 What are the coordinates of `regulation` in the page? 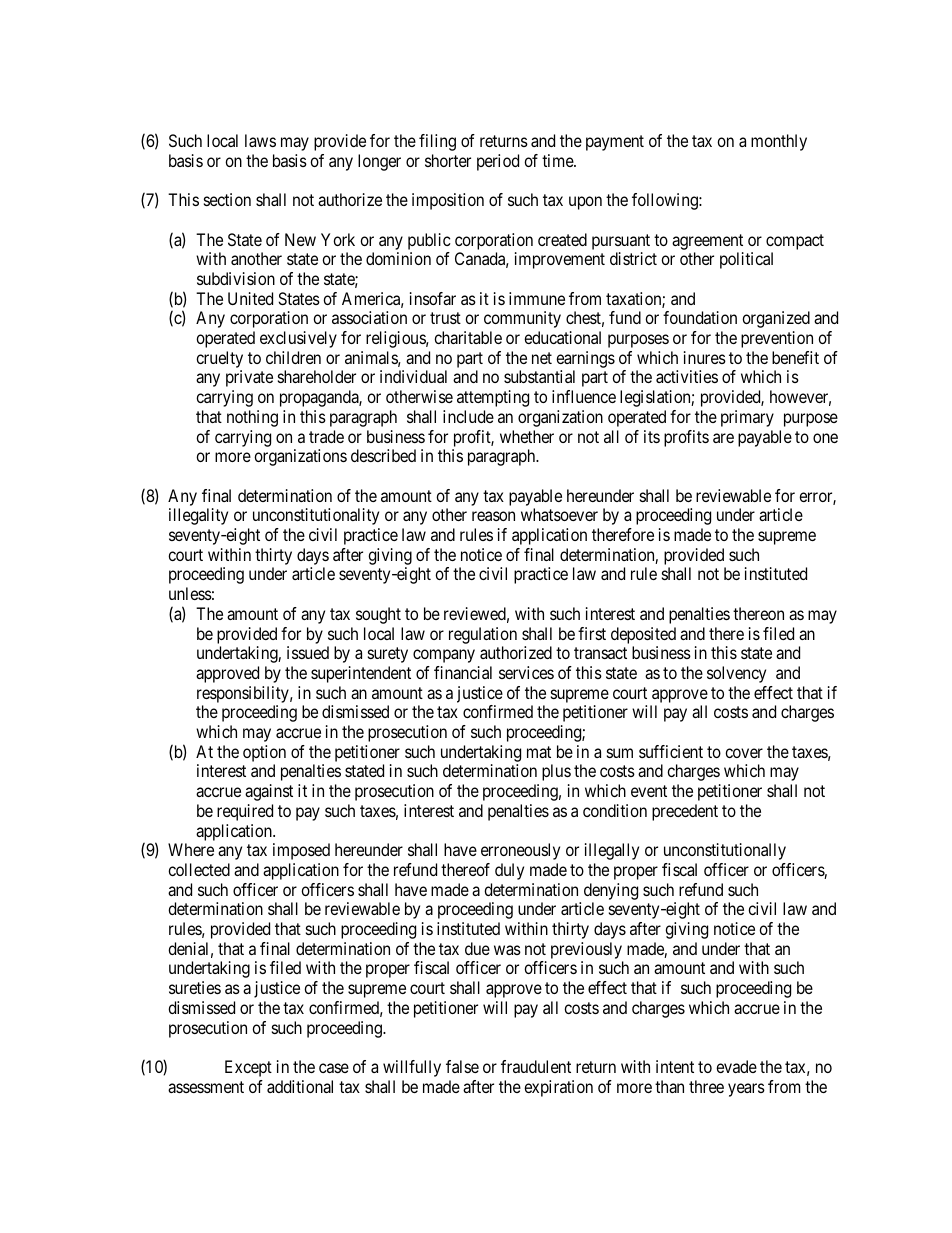 It's located at (483, 635).
